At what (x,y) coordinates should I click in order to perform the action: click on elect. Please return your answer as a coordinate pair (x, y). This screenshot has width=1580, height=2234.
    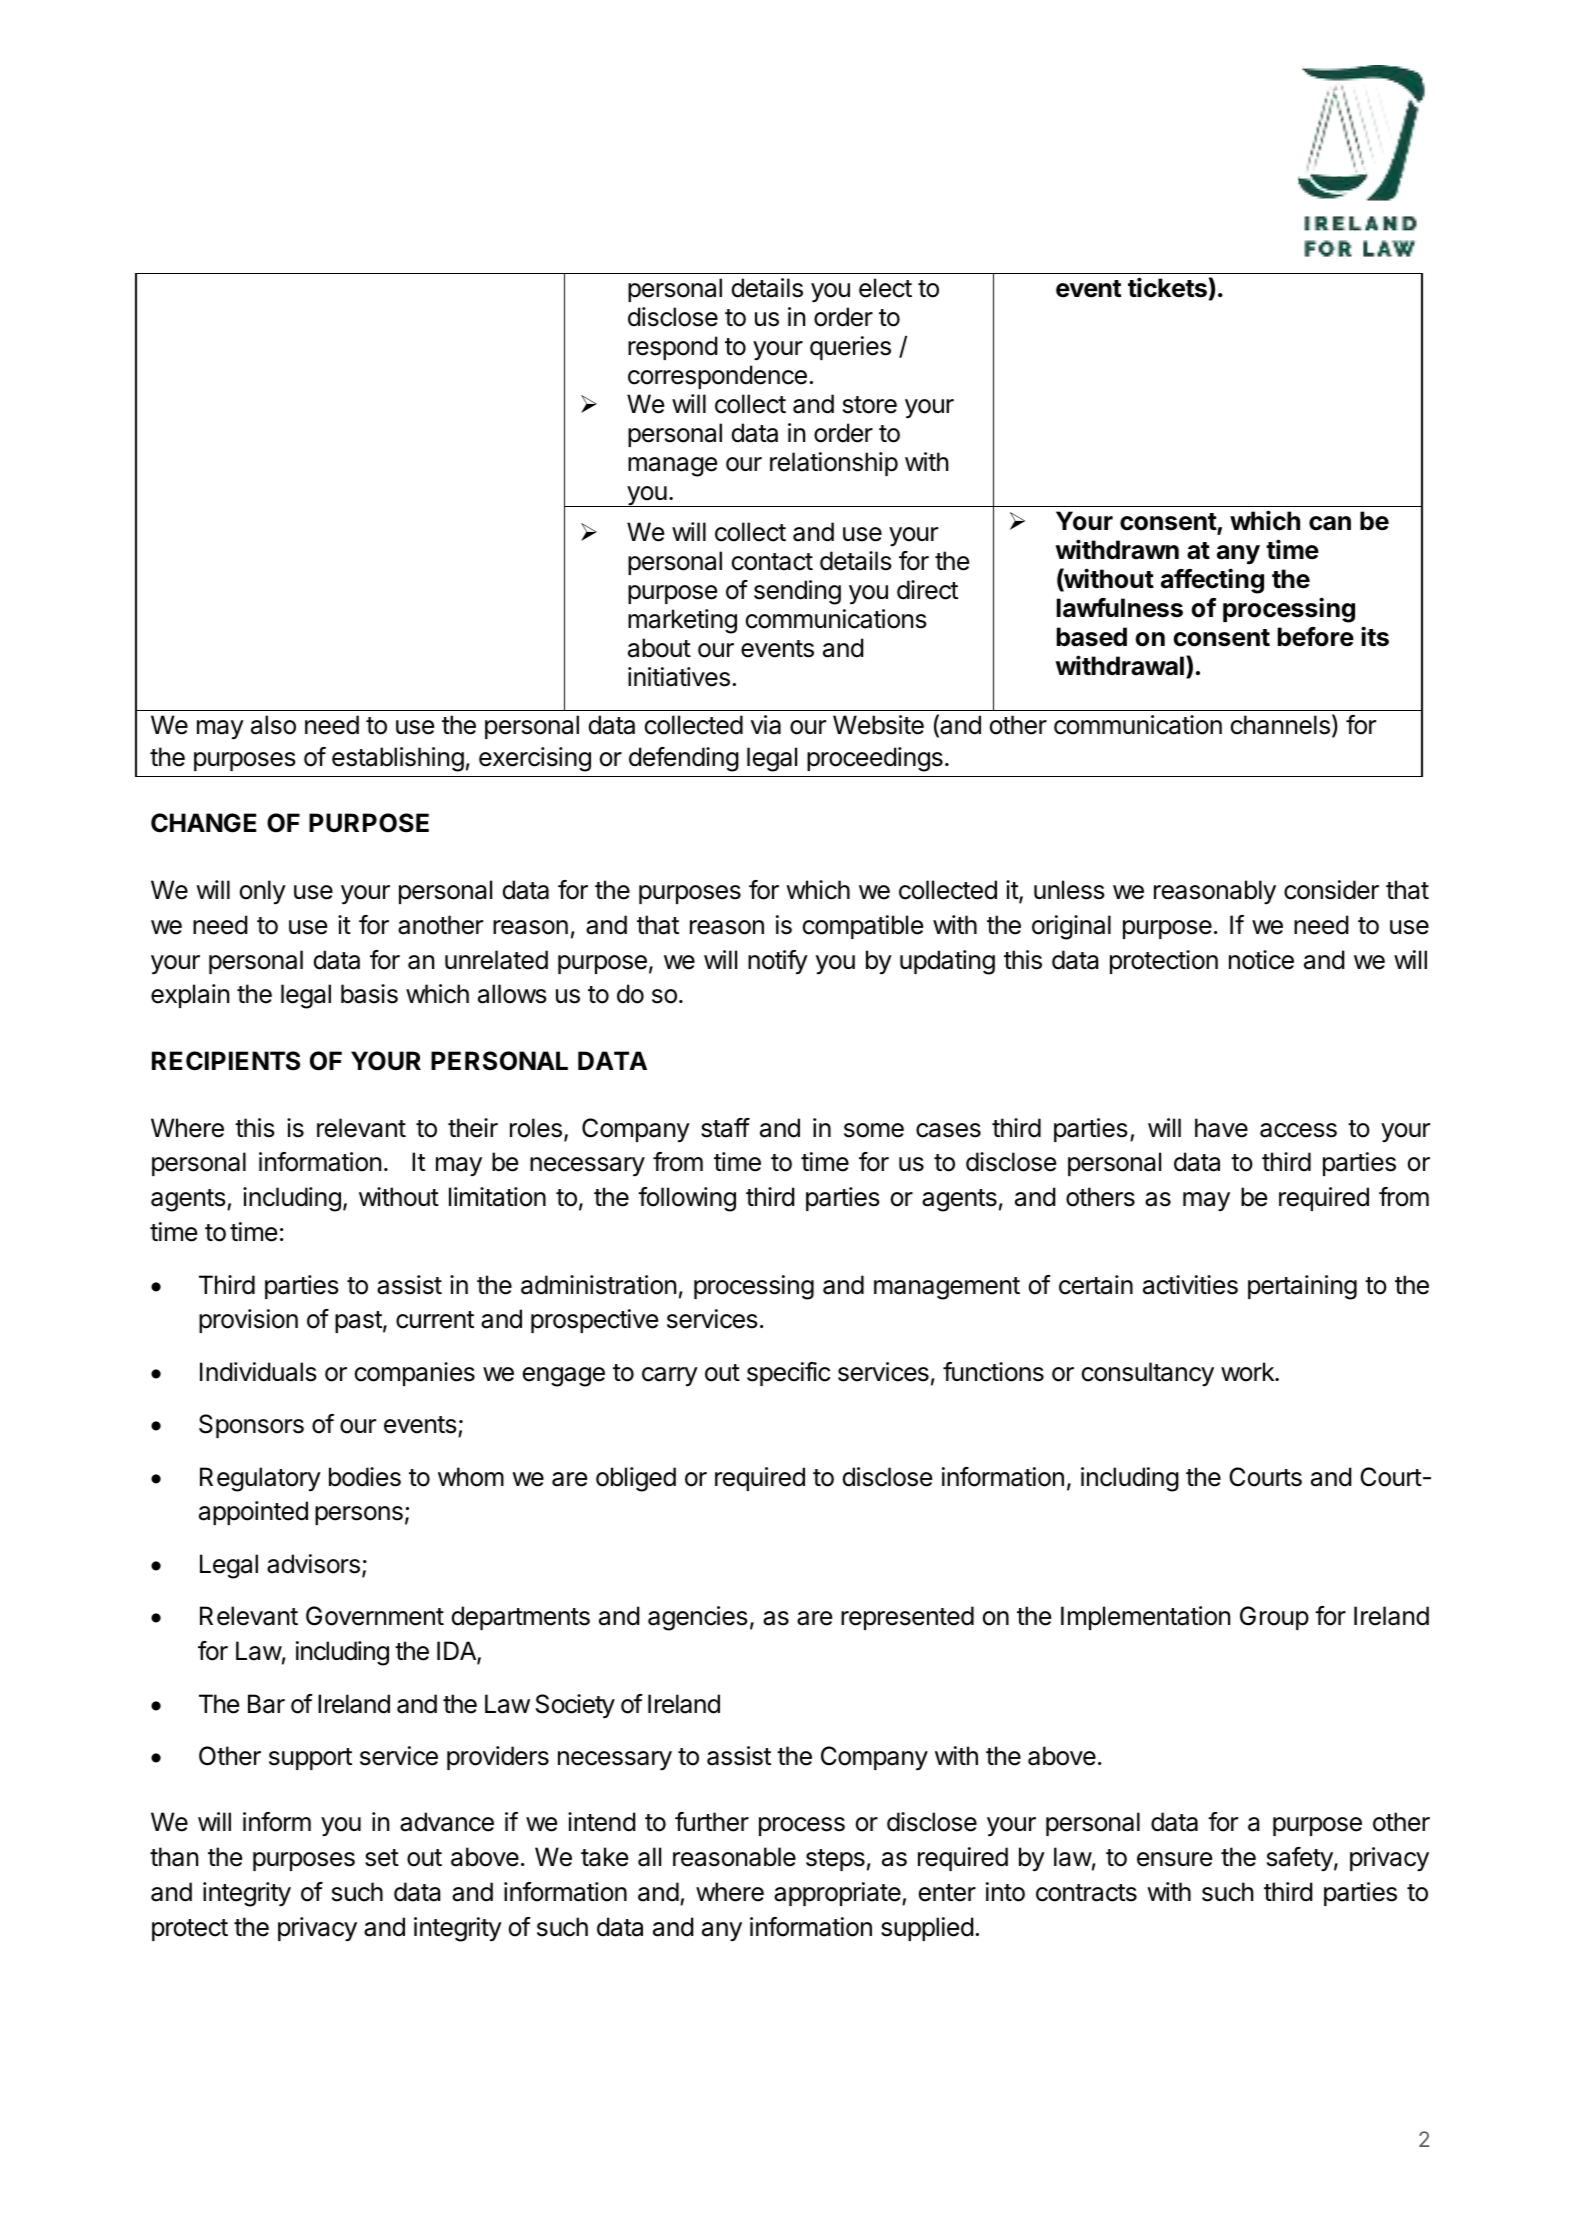
    Looking at the image, I should click on (885, 288).
